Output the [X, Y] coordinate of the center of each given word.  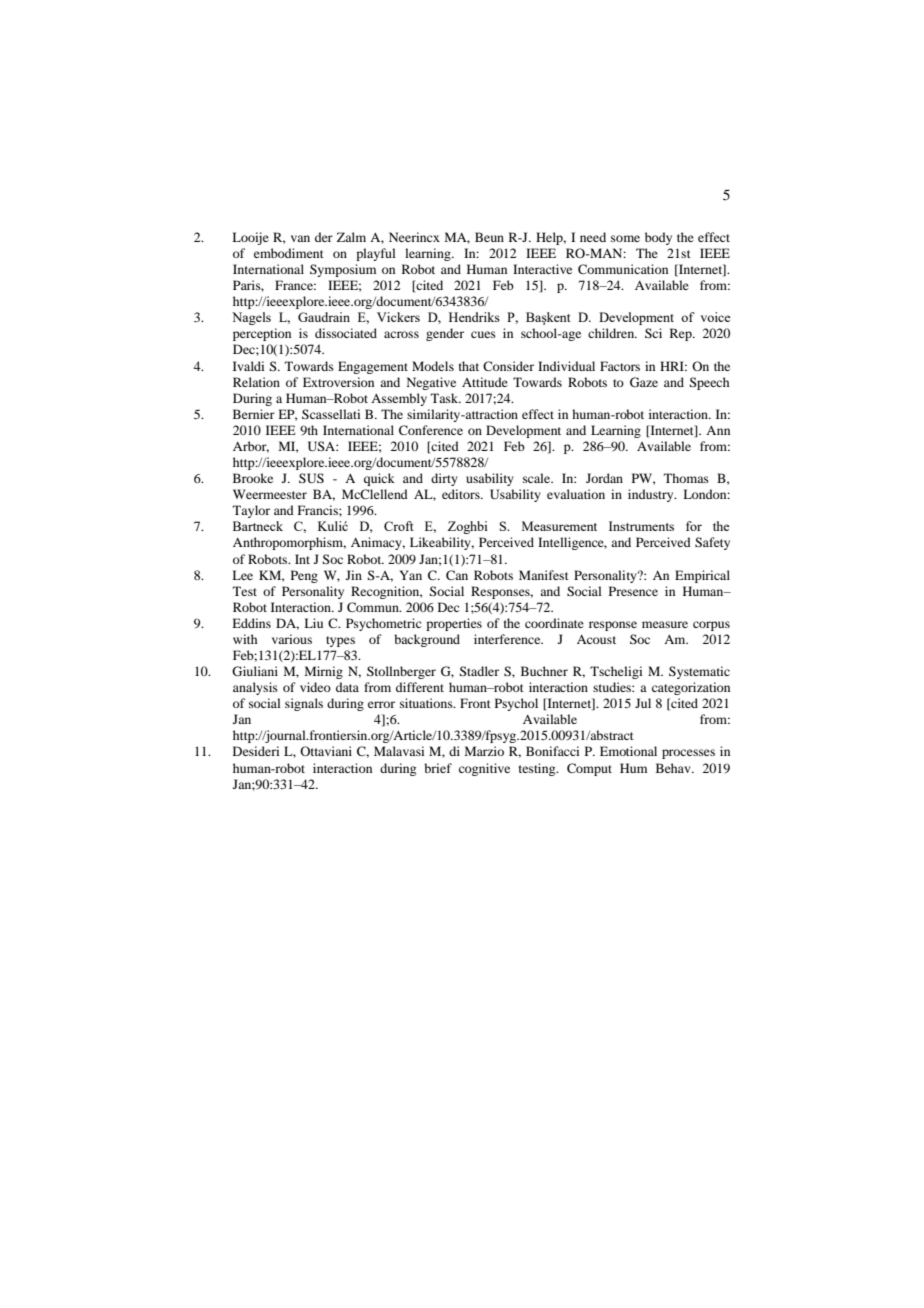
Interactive [542, 269]
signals [304, 704]
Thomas [686, 478]
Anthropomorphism [289, 543]
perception [262, 334]
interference [508, 639]
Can [457, 575]
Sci [653, 333]
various [292, 639]
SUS [311, 478]
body [658, 238]
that [469, 366]
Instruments [641, 526]
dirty [444, 479]
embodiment [289, 253]
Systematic [699, 672]
